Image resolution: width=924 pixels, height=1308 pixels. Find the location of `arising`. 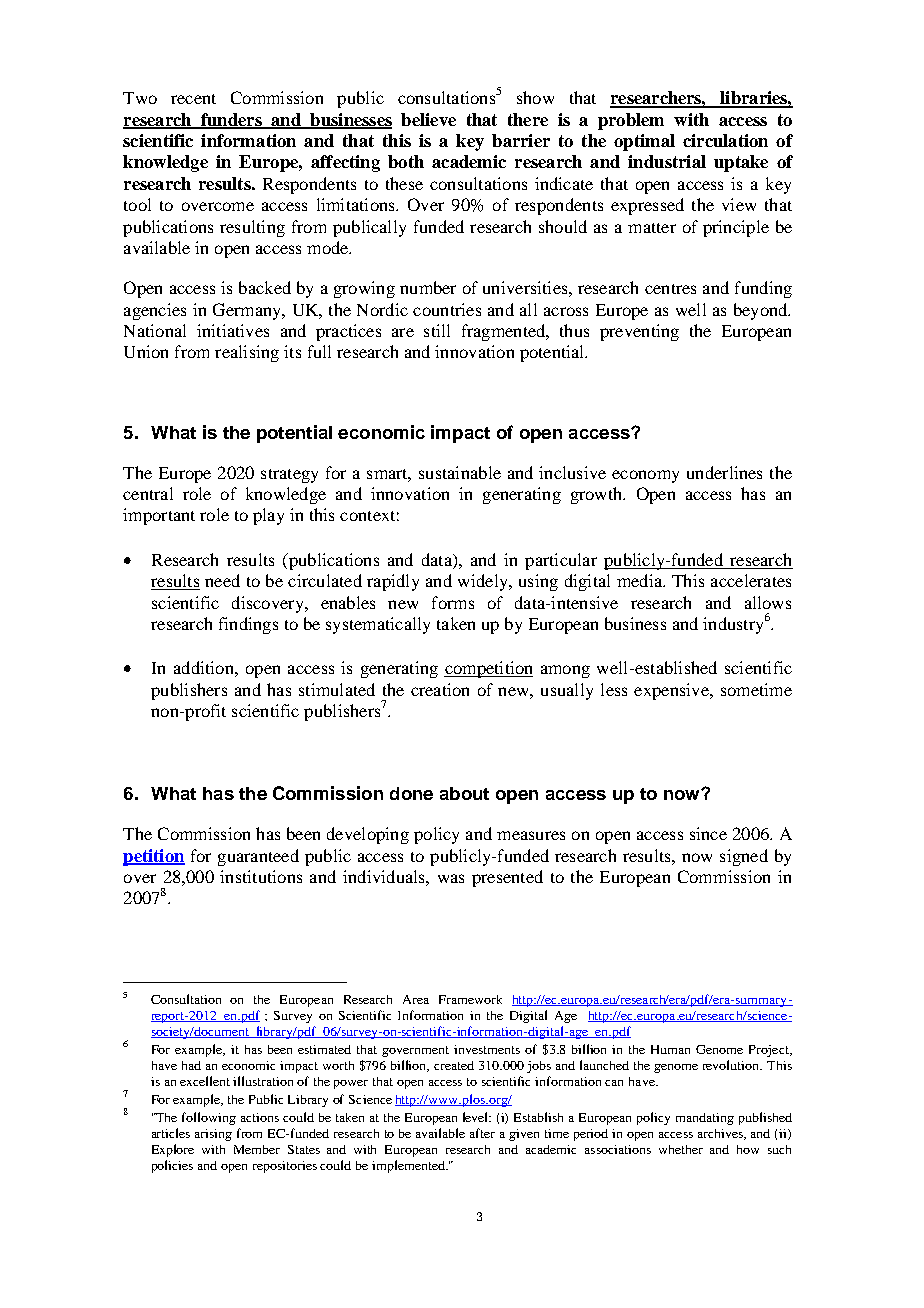

arising is located at coordinates (213, 1135).
